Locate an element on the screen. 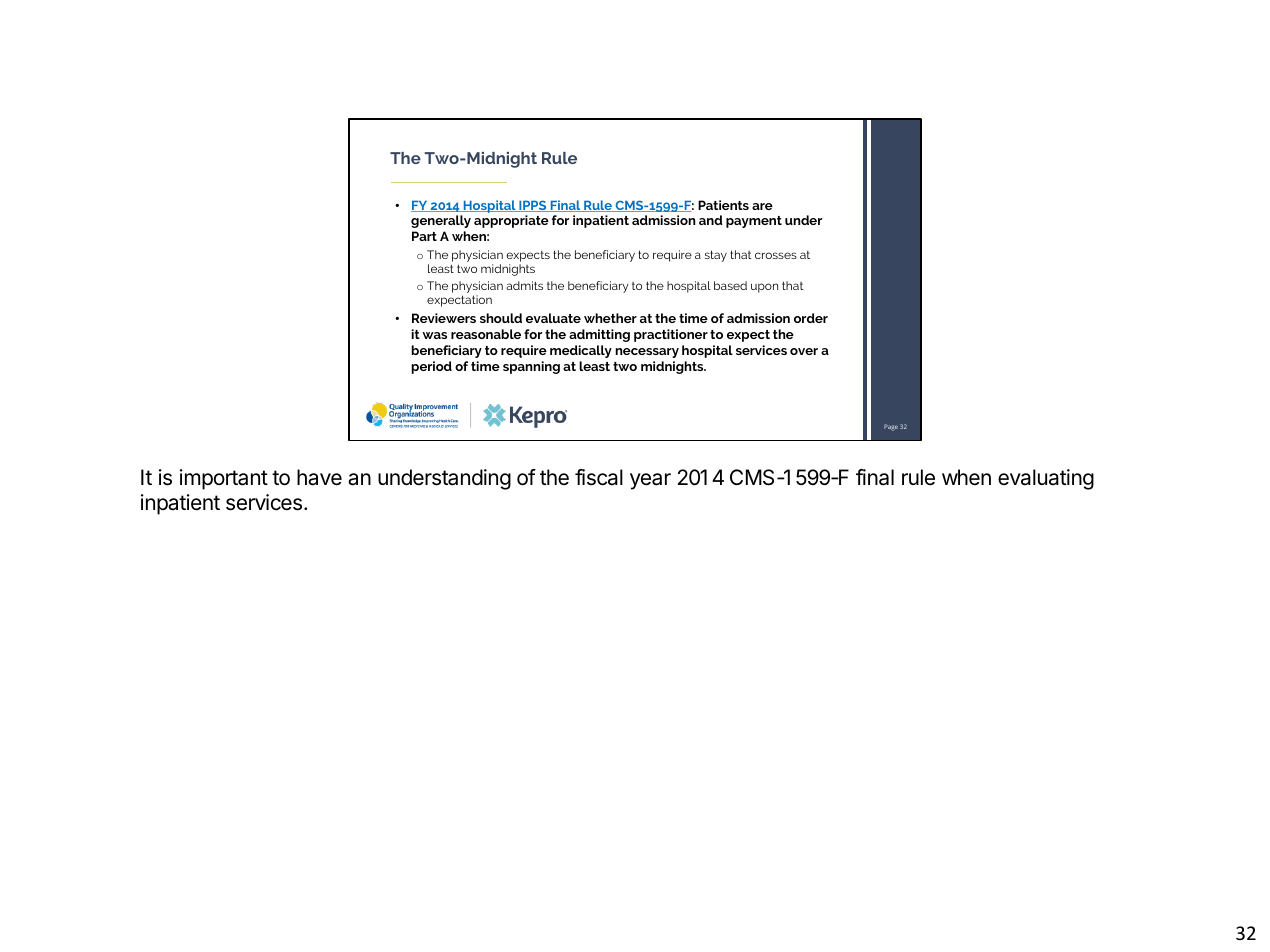  fiscal is located at coordinates (599, 477).
